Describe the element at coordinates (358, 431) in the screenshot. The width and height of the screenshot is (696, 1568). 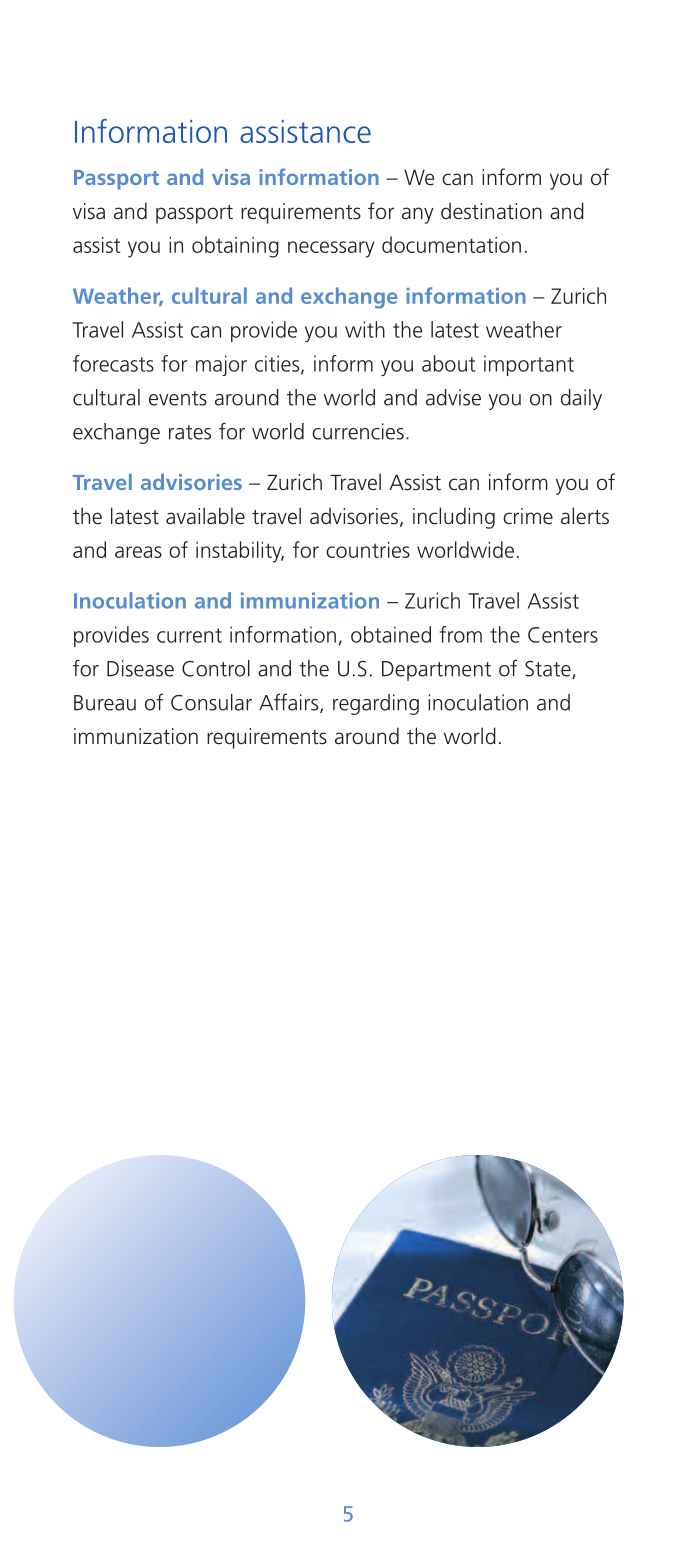
I see `currencies` at that location.
